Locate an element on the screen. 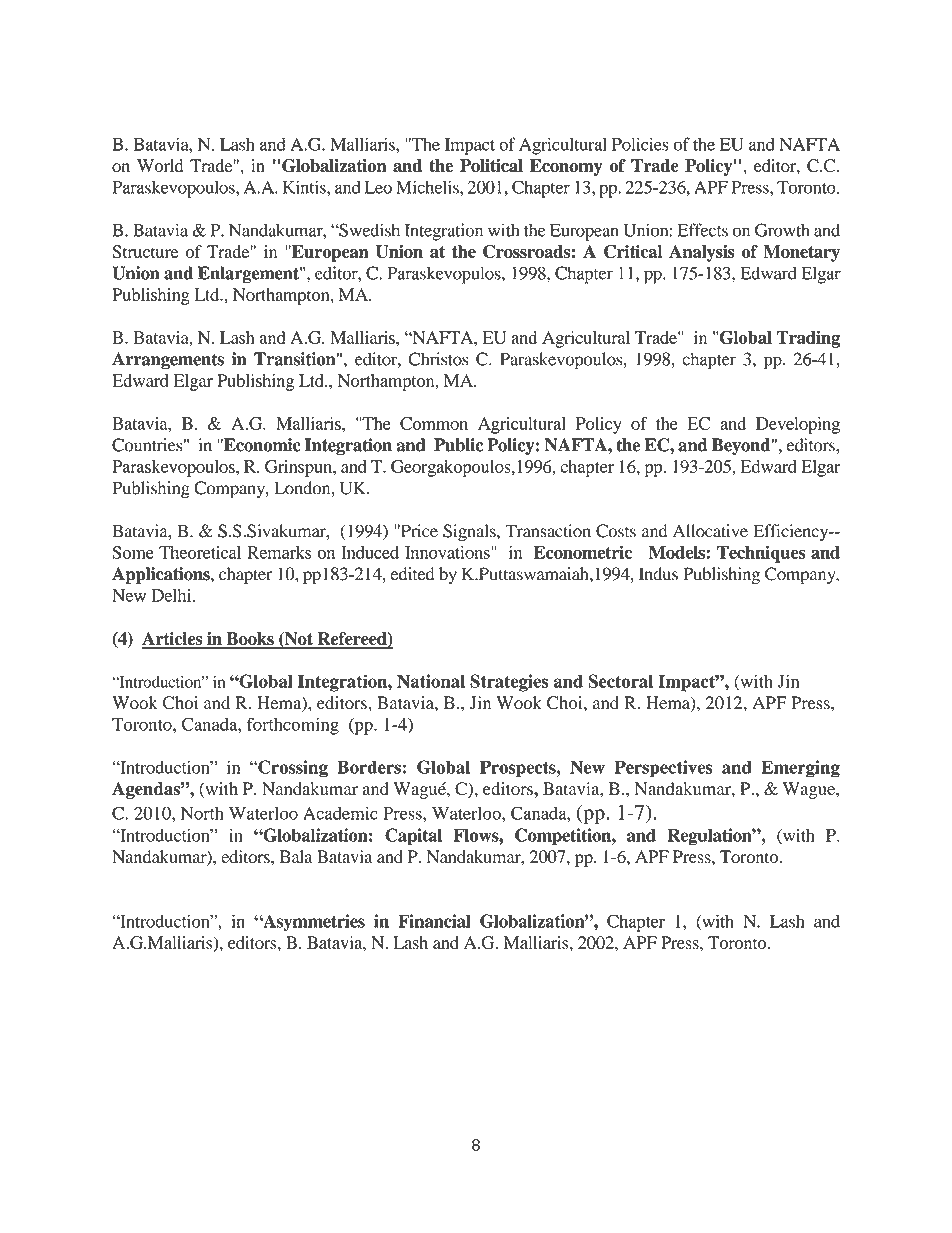 Image resolution: width=952 pixels, height=1233 pixels. Policies is located at coordinates (640, 144).
